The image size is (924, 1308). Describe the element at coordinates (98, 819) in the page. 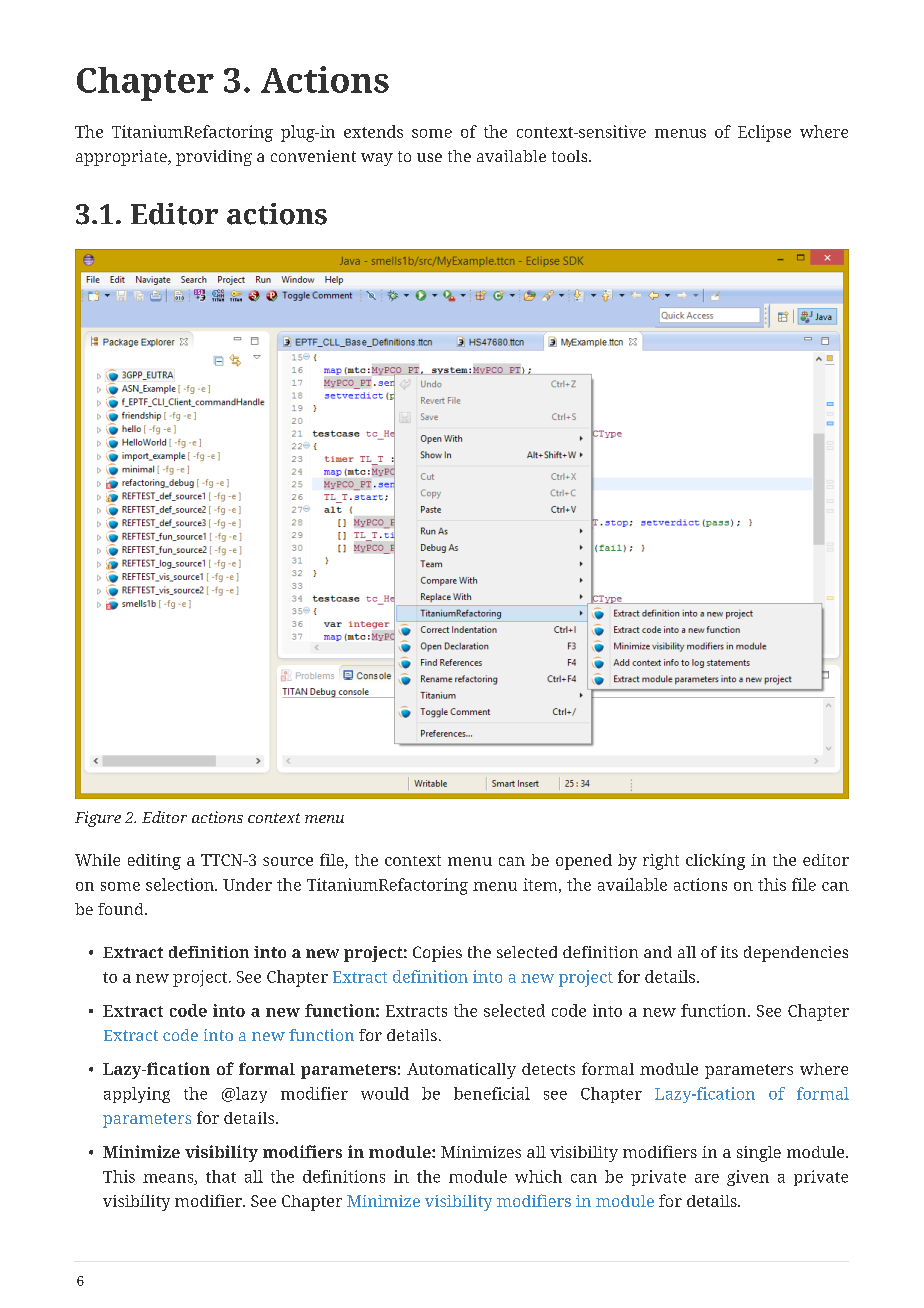

I see `Figure` at that location.
